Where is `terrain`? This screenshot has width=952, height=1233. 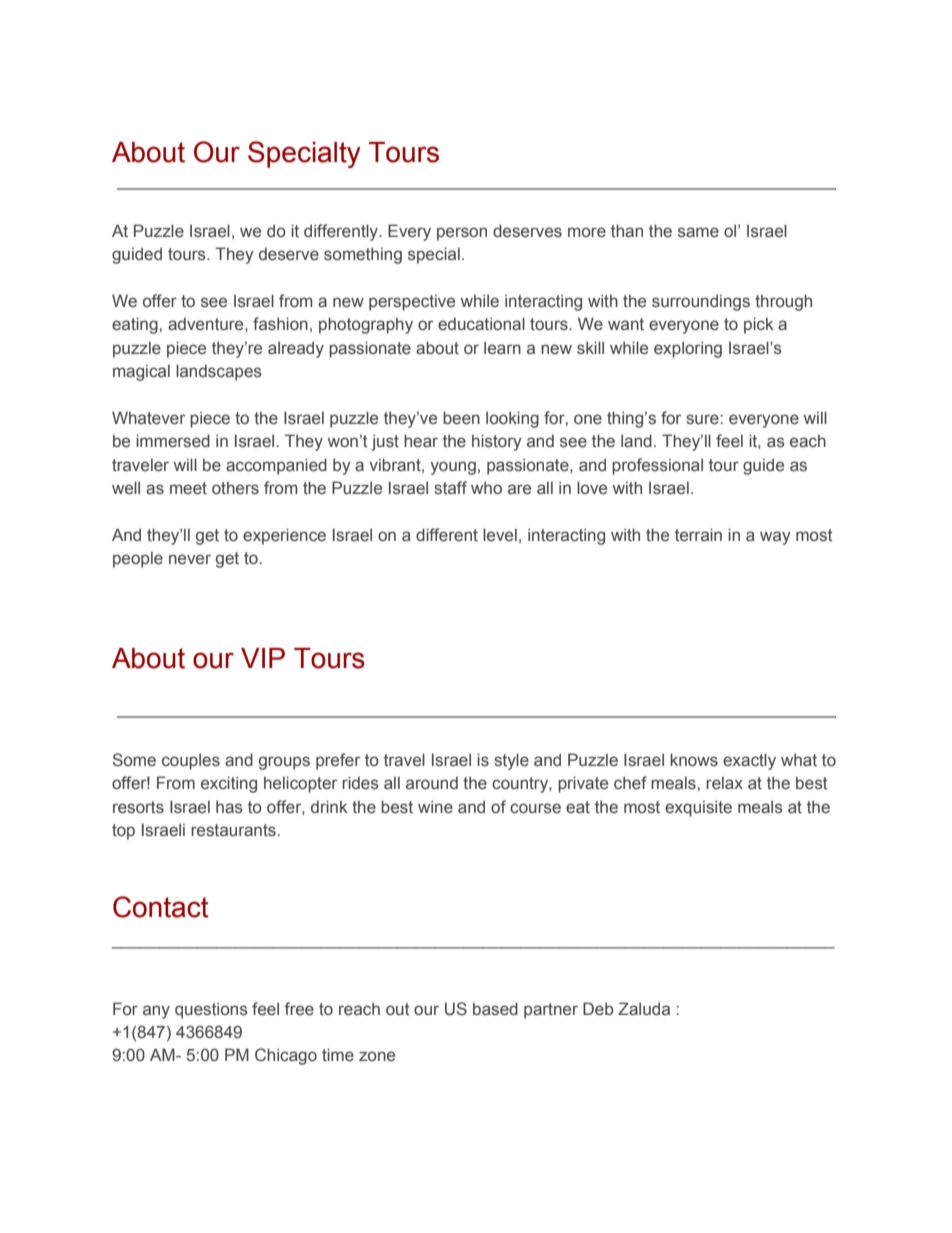 terrain is located at coordinates (698, 535).
